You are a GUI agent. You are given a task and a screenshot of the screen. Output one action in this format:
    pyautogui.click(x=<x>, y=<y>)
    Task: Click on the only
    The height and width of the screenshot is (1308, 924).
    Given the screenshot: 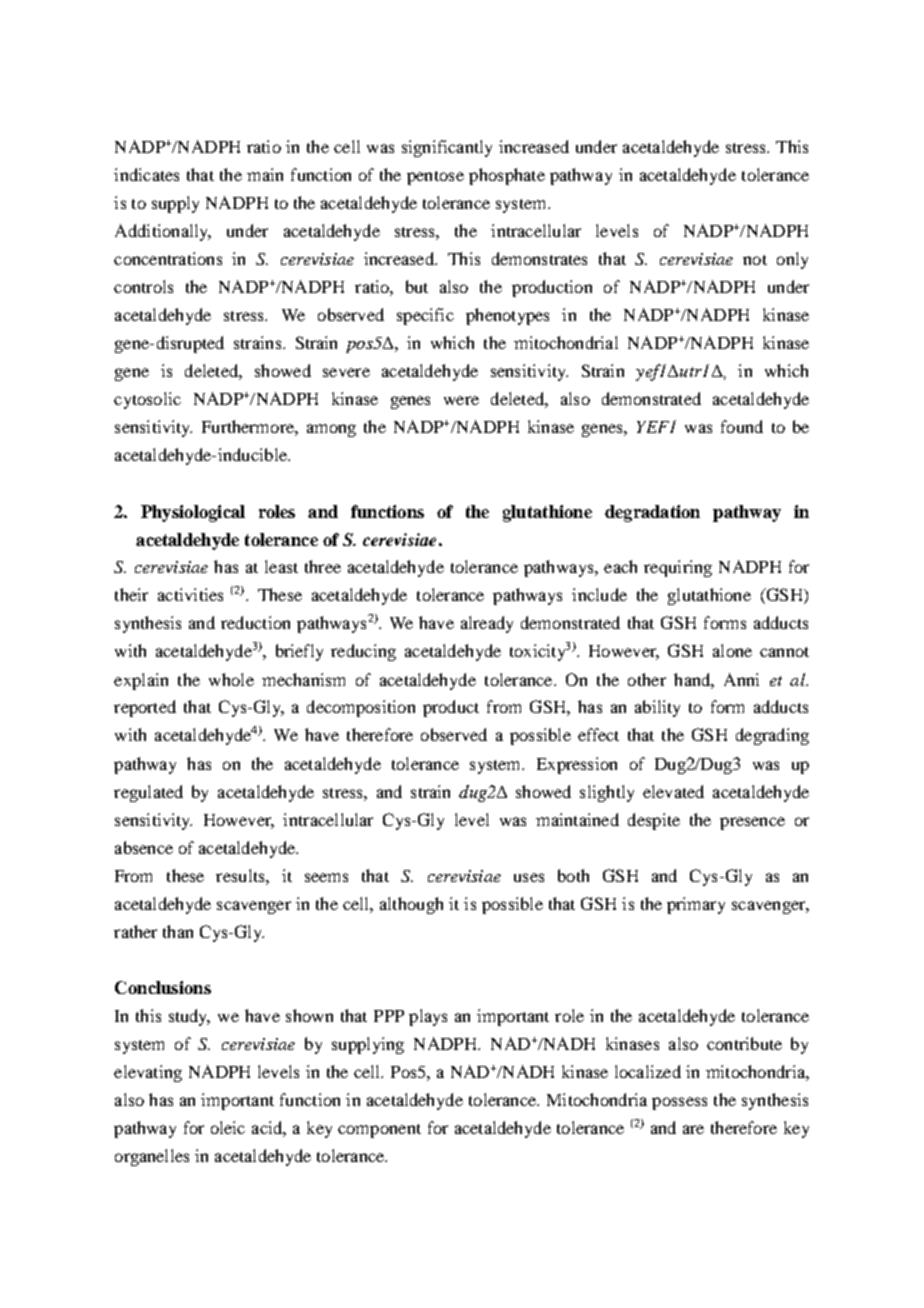 What is the action you would take?
    pyautogui.click(x=792, y=260)
